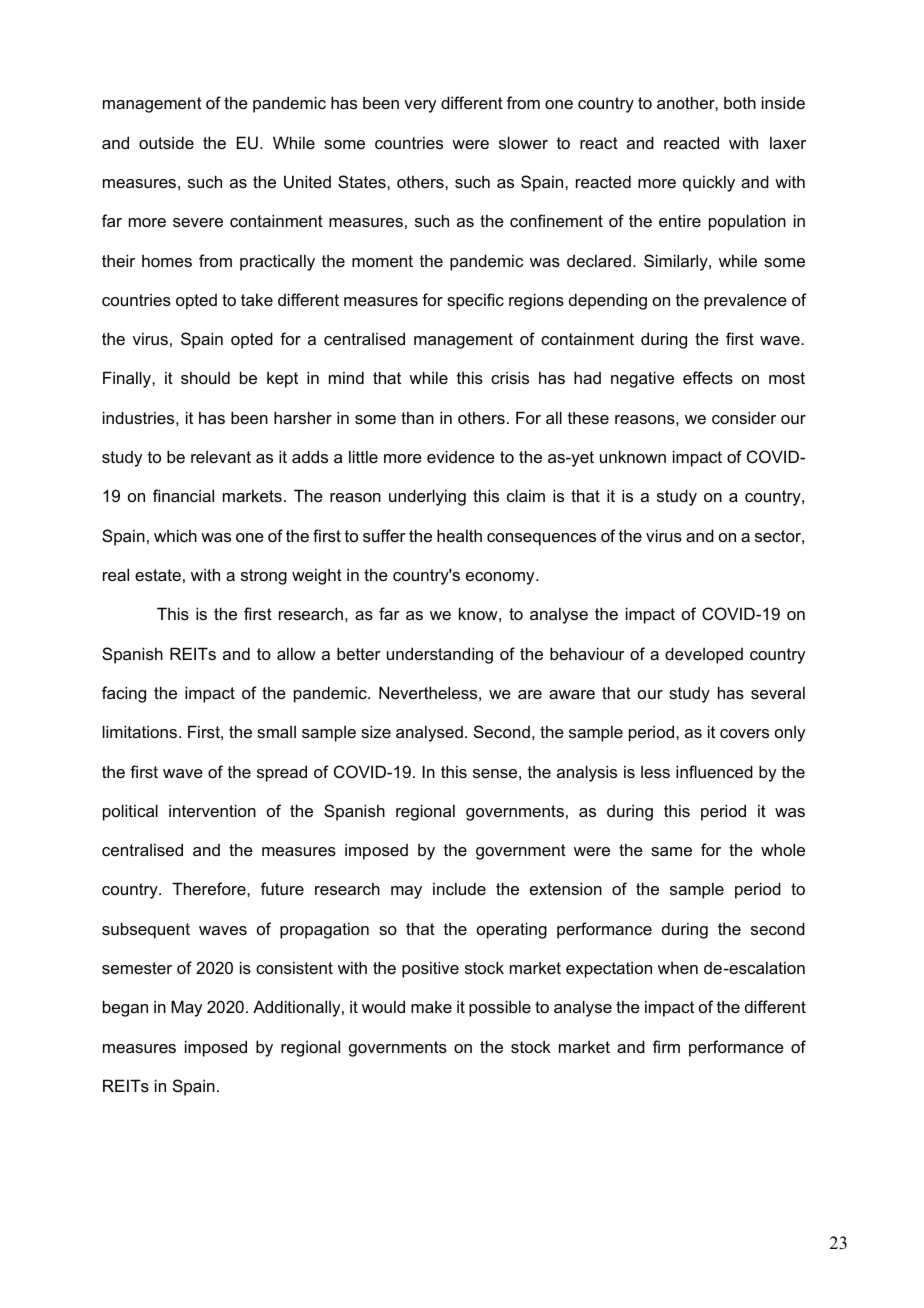  What do you see at coordinates (501, 578) in the image?
I see `economy` at bounding box center [501, 578].
